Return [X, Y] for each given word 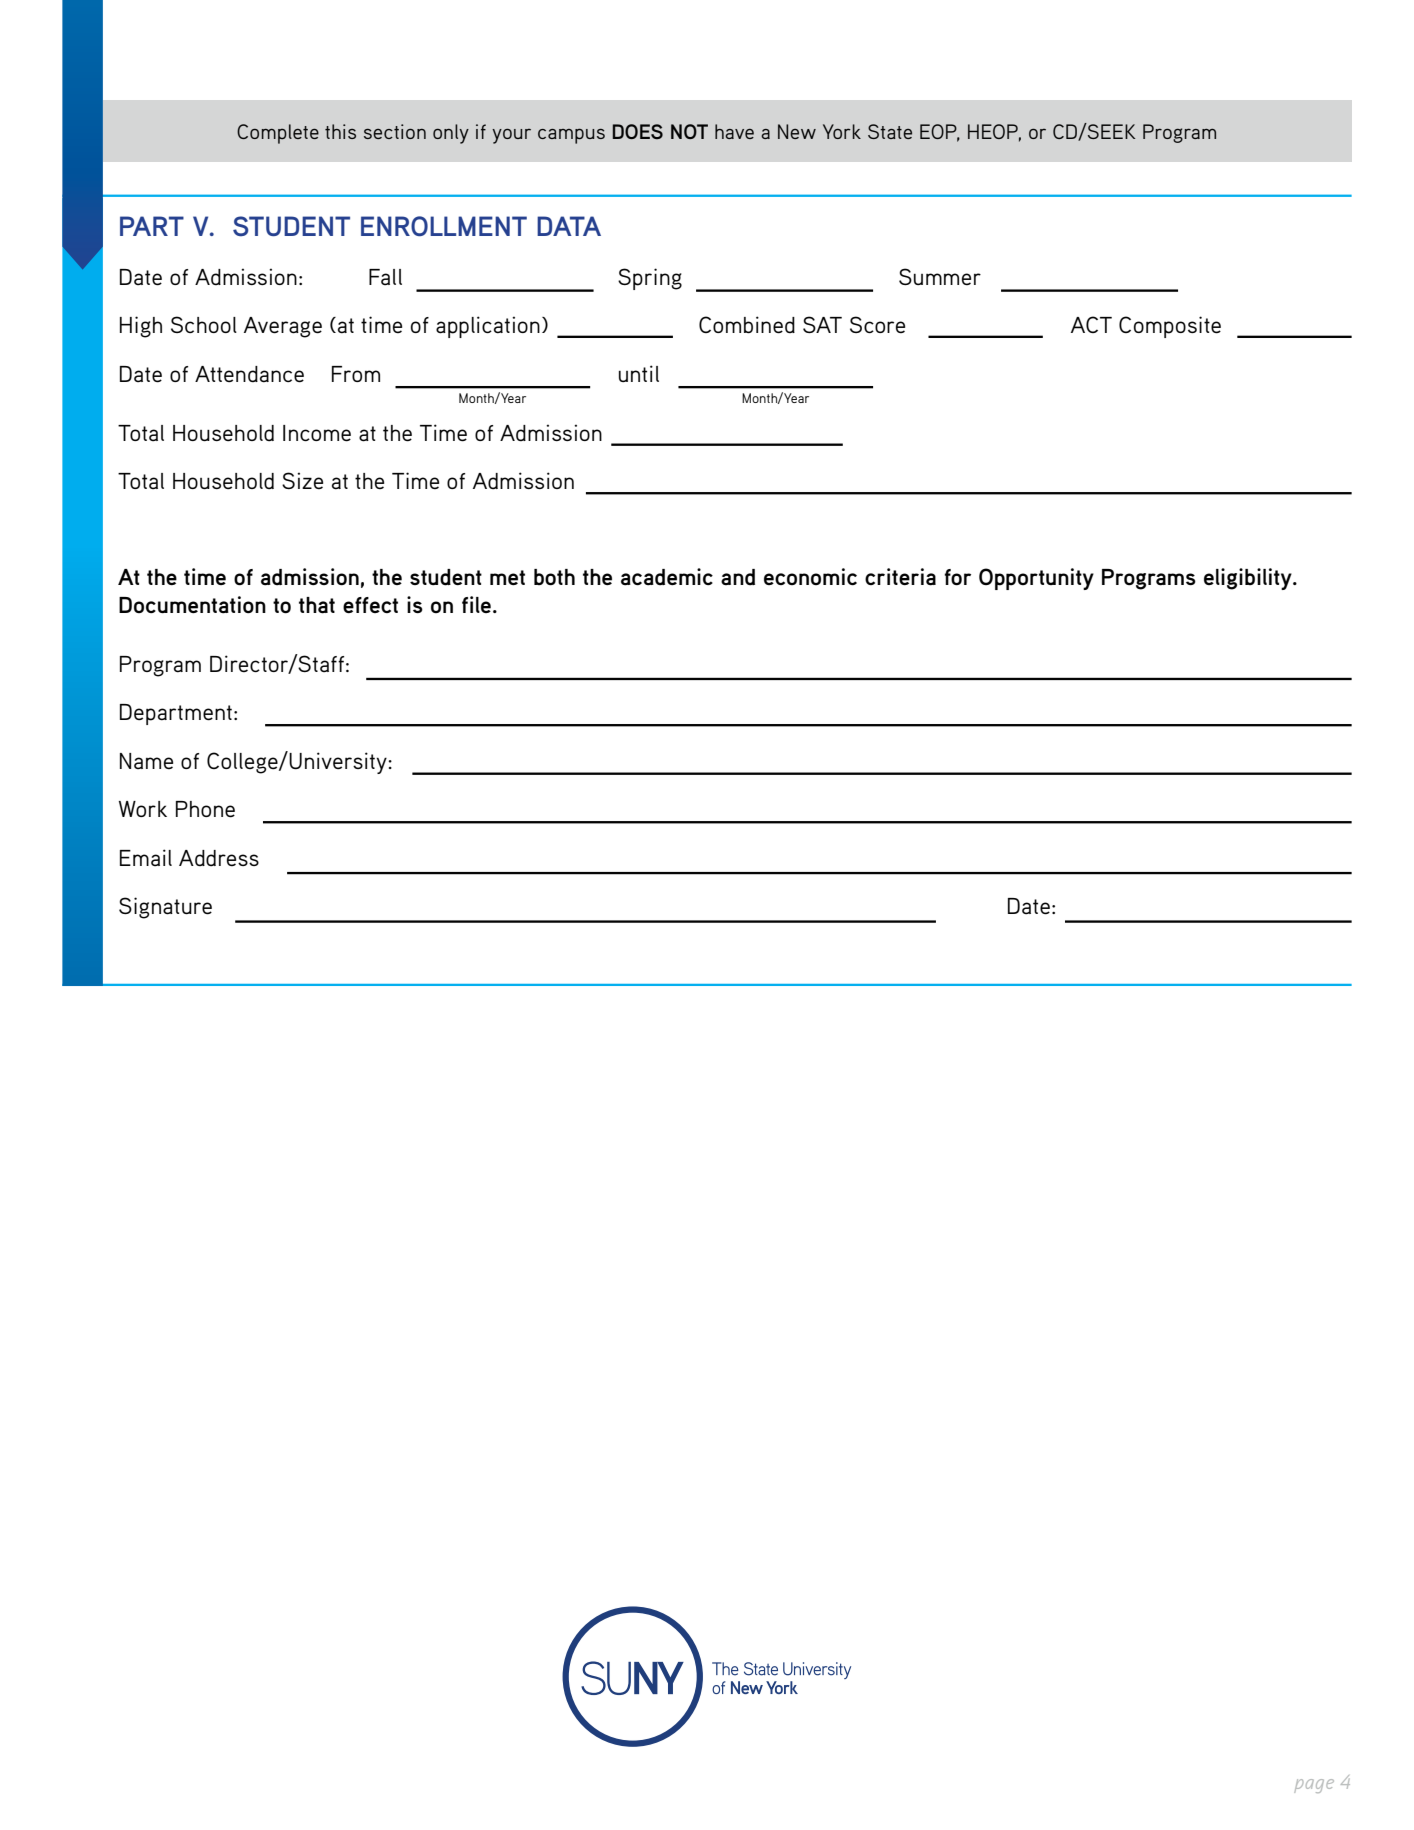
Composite [1170, 327]
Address [219, 858]
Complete [278, 134]
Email [146, 857]
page [1314, 1786]
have [734, 131]
